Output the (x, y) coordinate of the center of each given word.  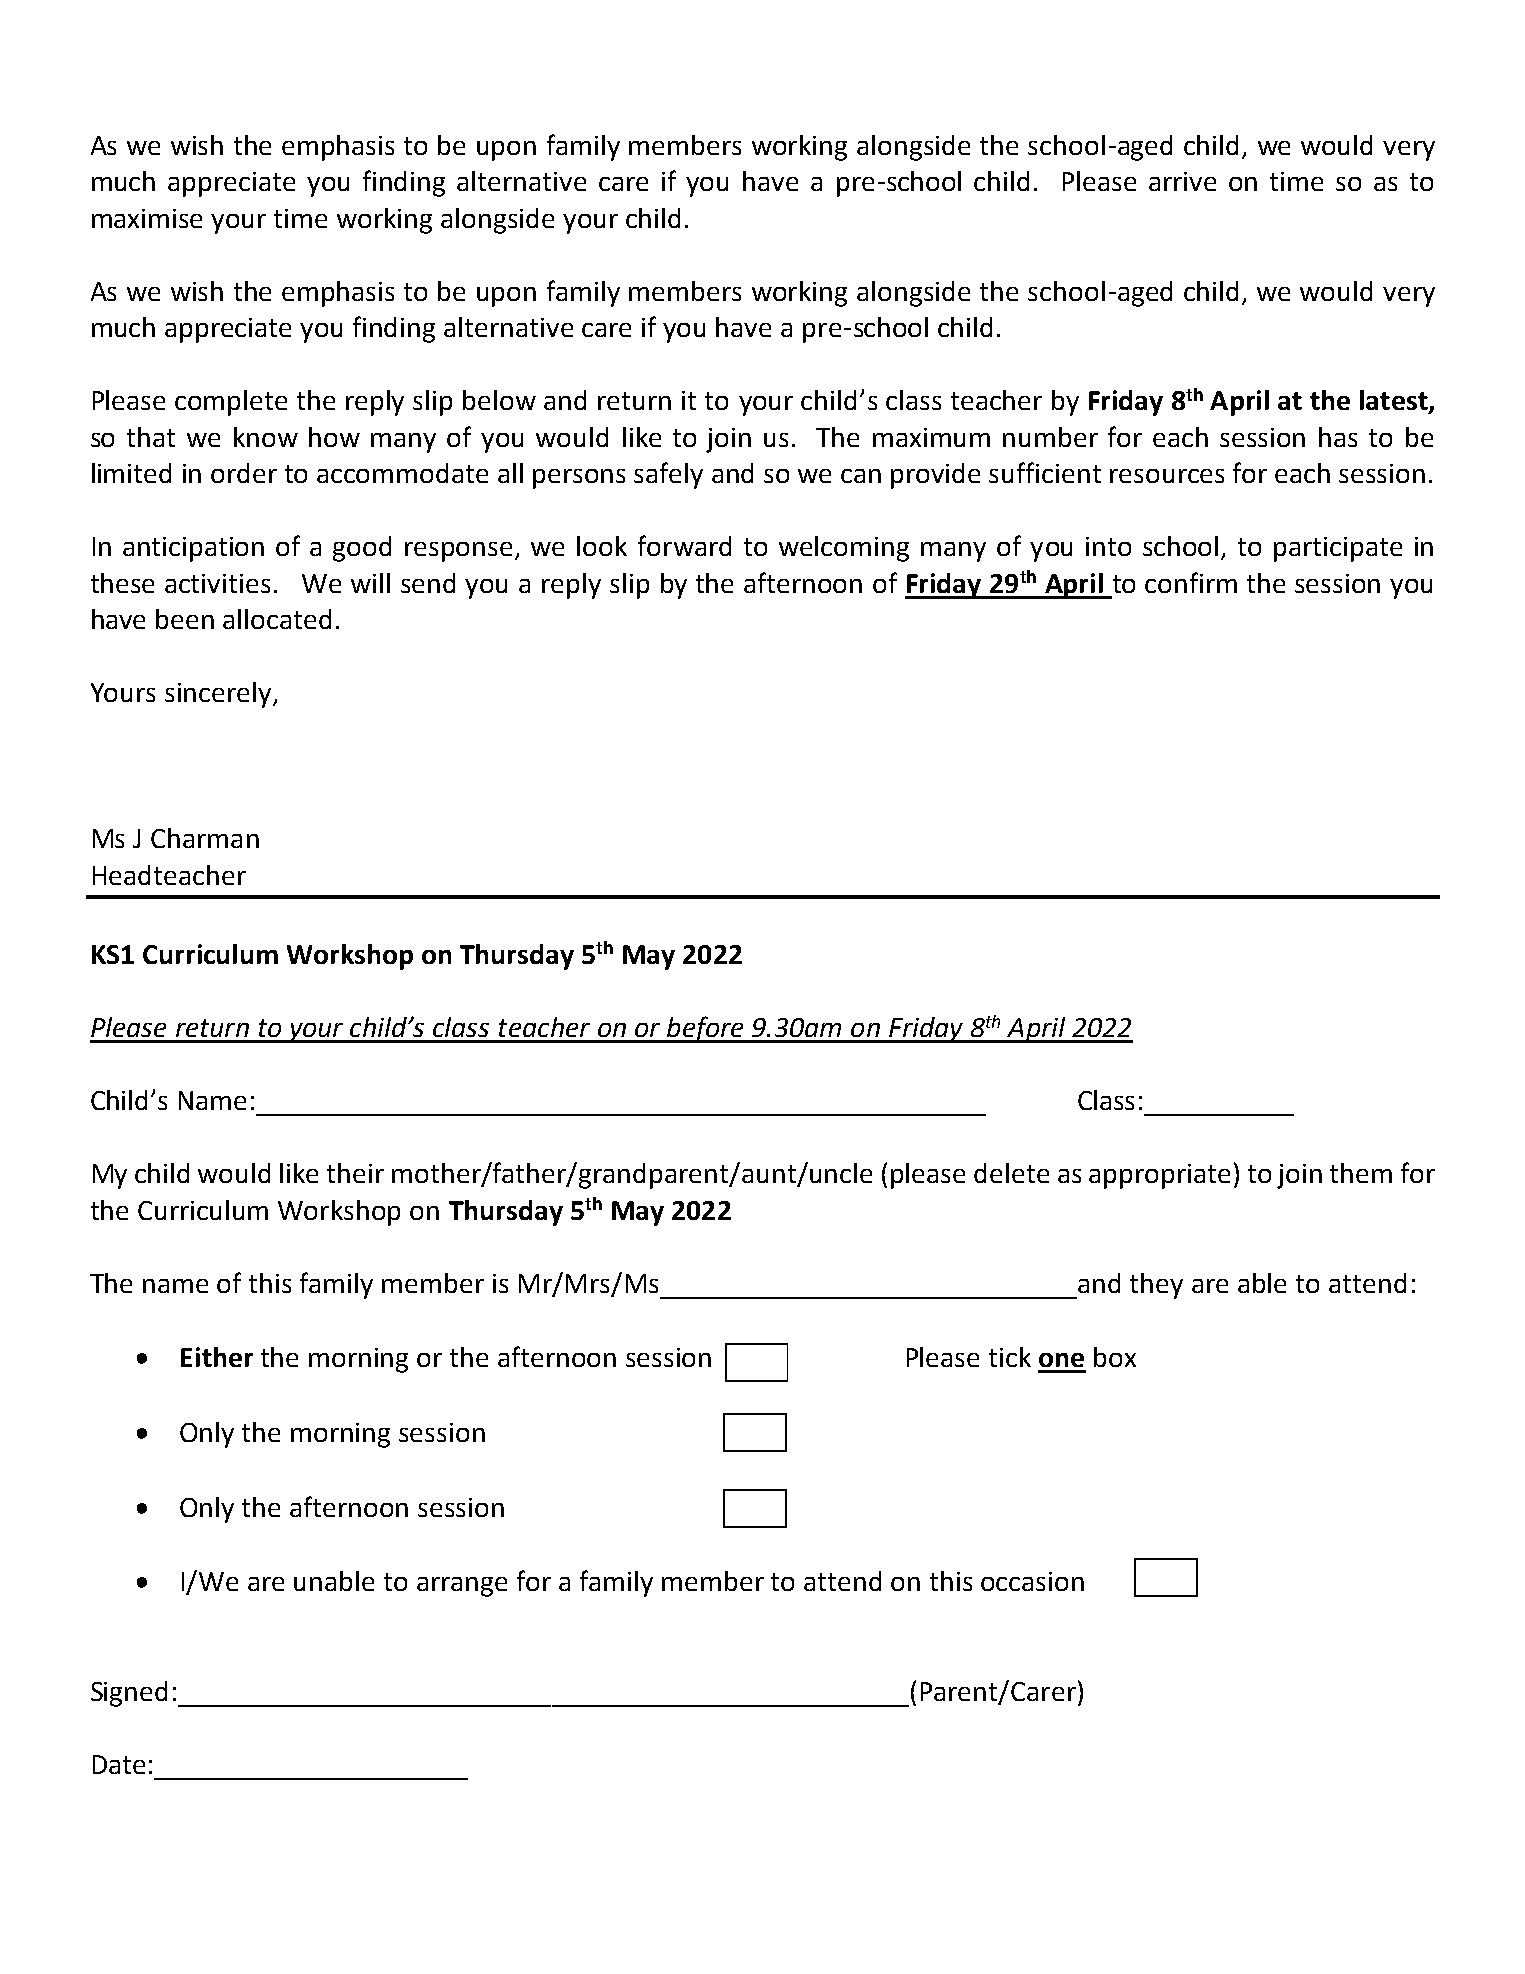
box (1115, 1357)
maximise (147, 218)
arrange (462, 1587)
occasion (1032, 1581)
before (705, 1029)
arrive (1182, 181)
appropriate (1159, 1176)
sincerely (219, 695)
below (499, 400)
